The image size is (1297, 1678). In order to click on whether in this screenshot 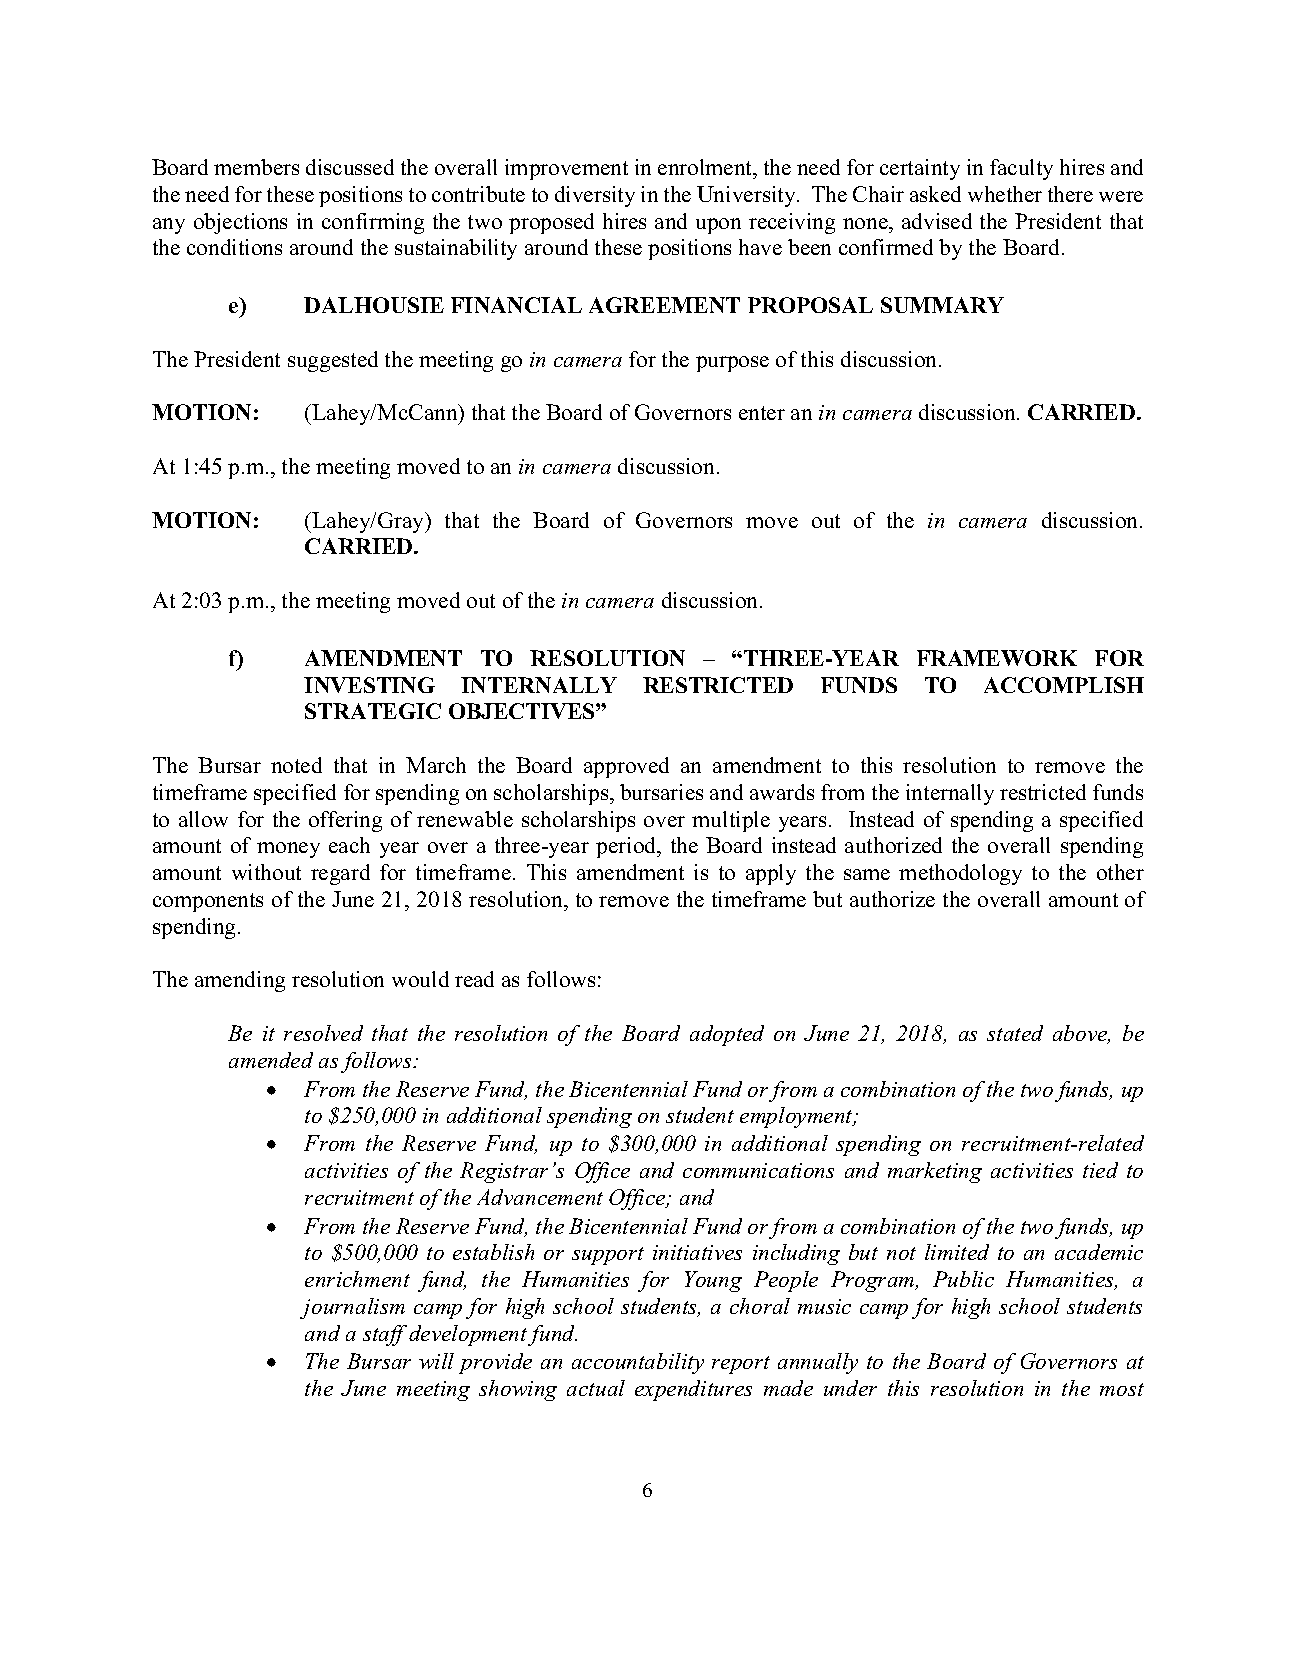, I will do `click(1005, 194)`.
